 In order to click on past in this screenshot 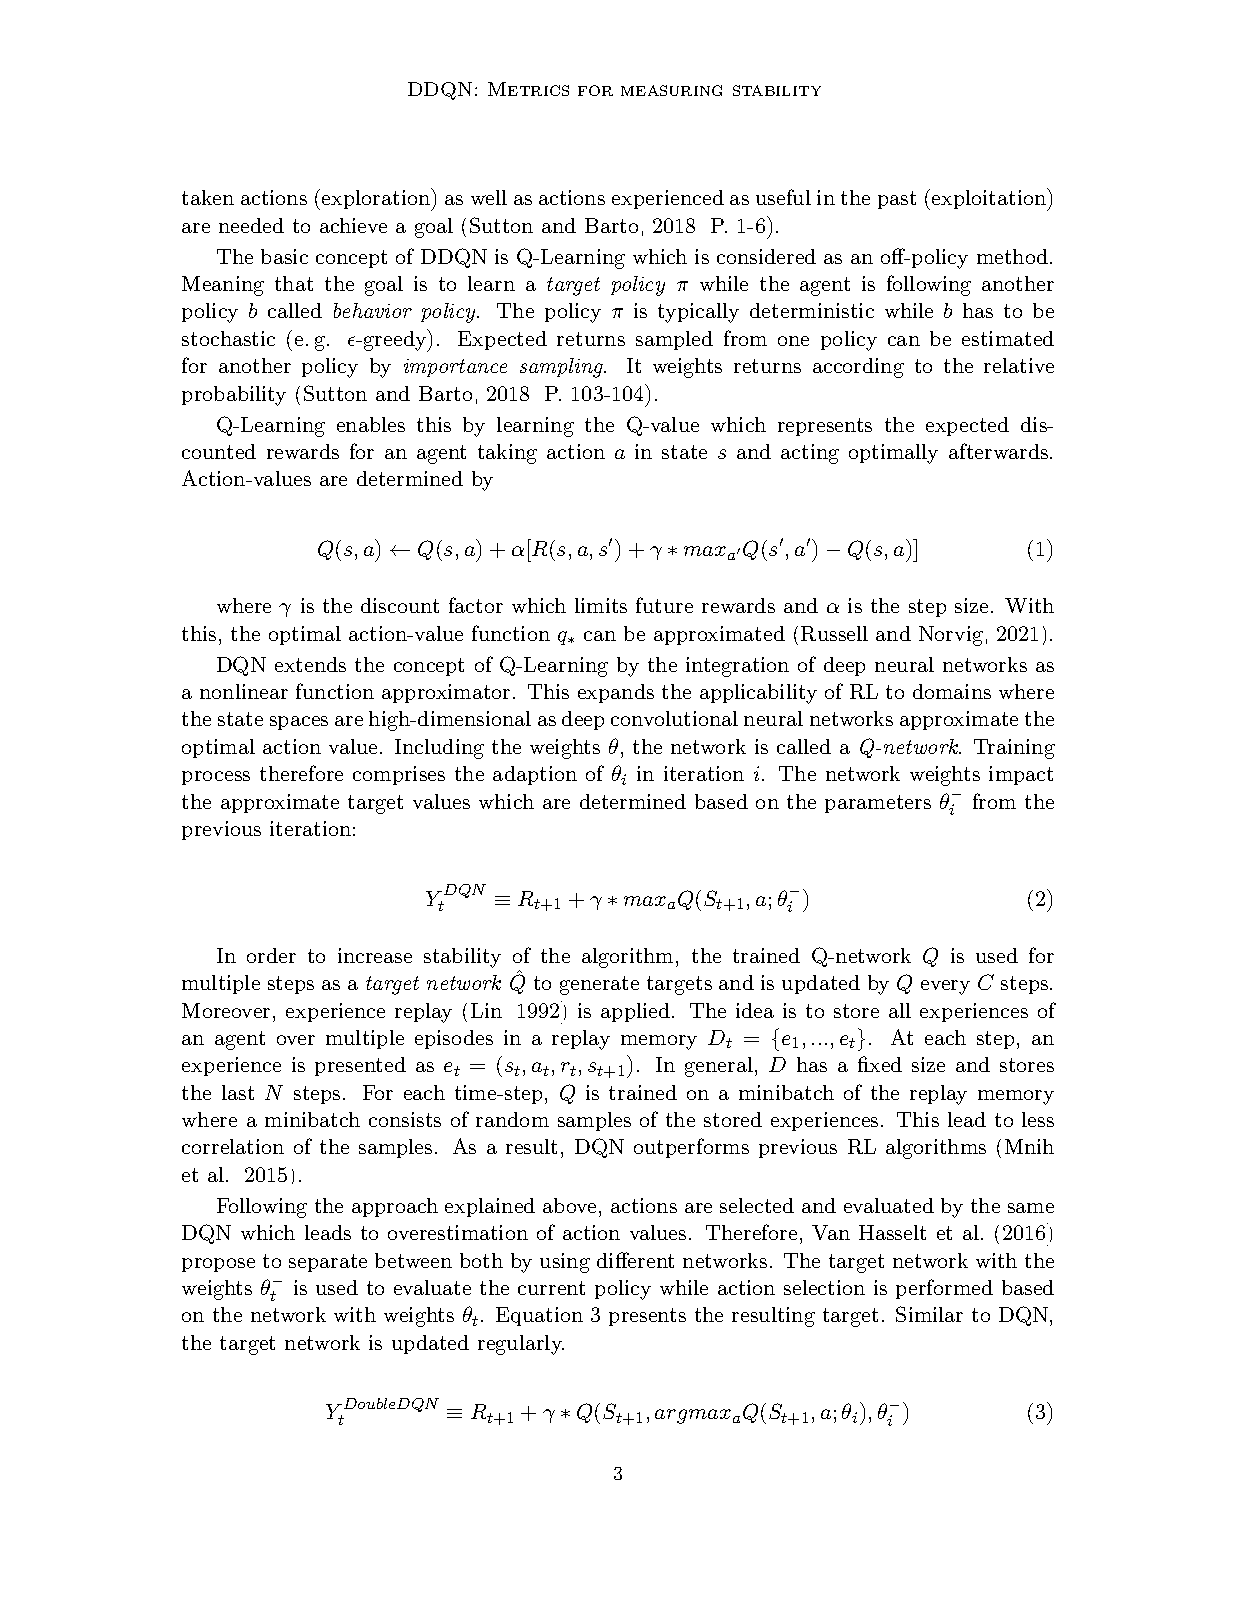, I will do `click(897, 200)`.
